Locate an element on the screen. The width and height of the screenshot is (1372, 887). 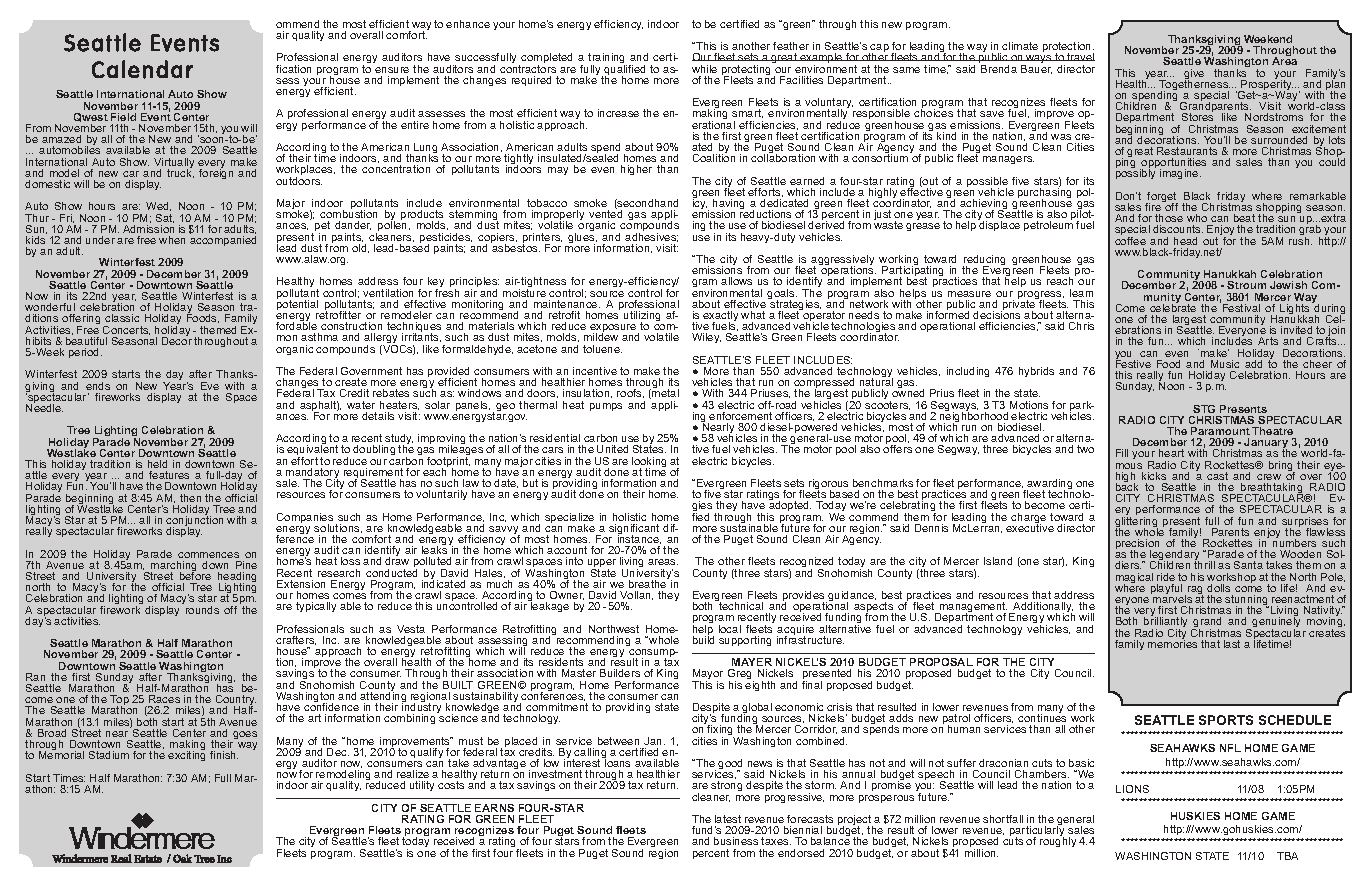
ensure is located at coordinates (392, 70).
